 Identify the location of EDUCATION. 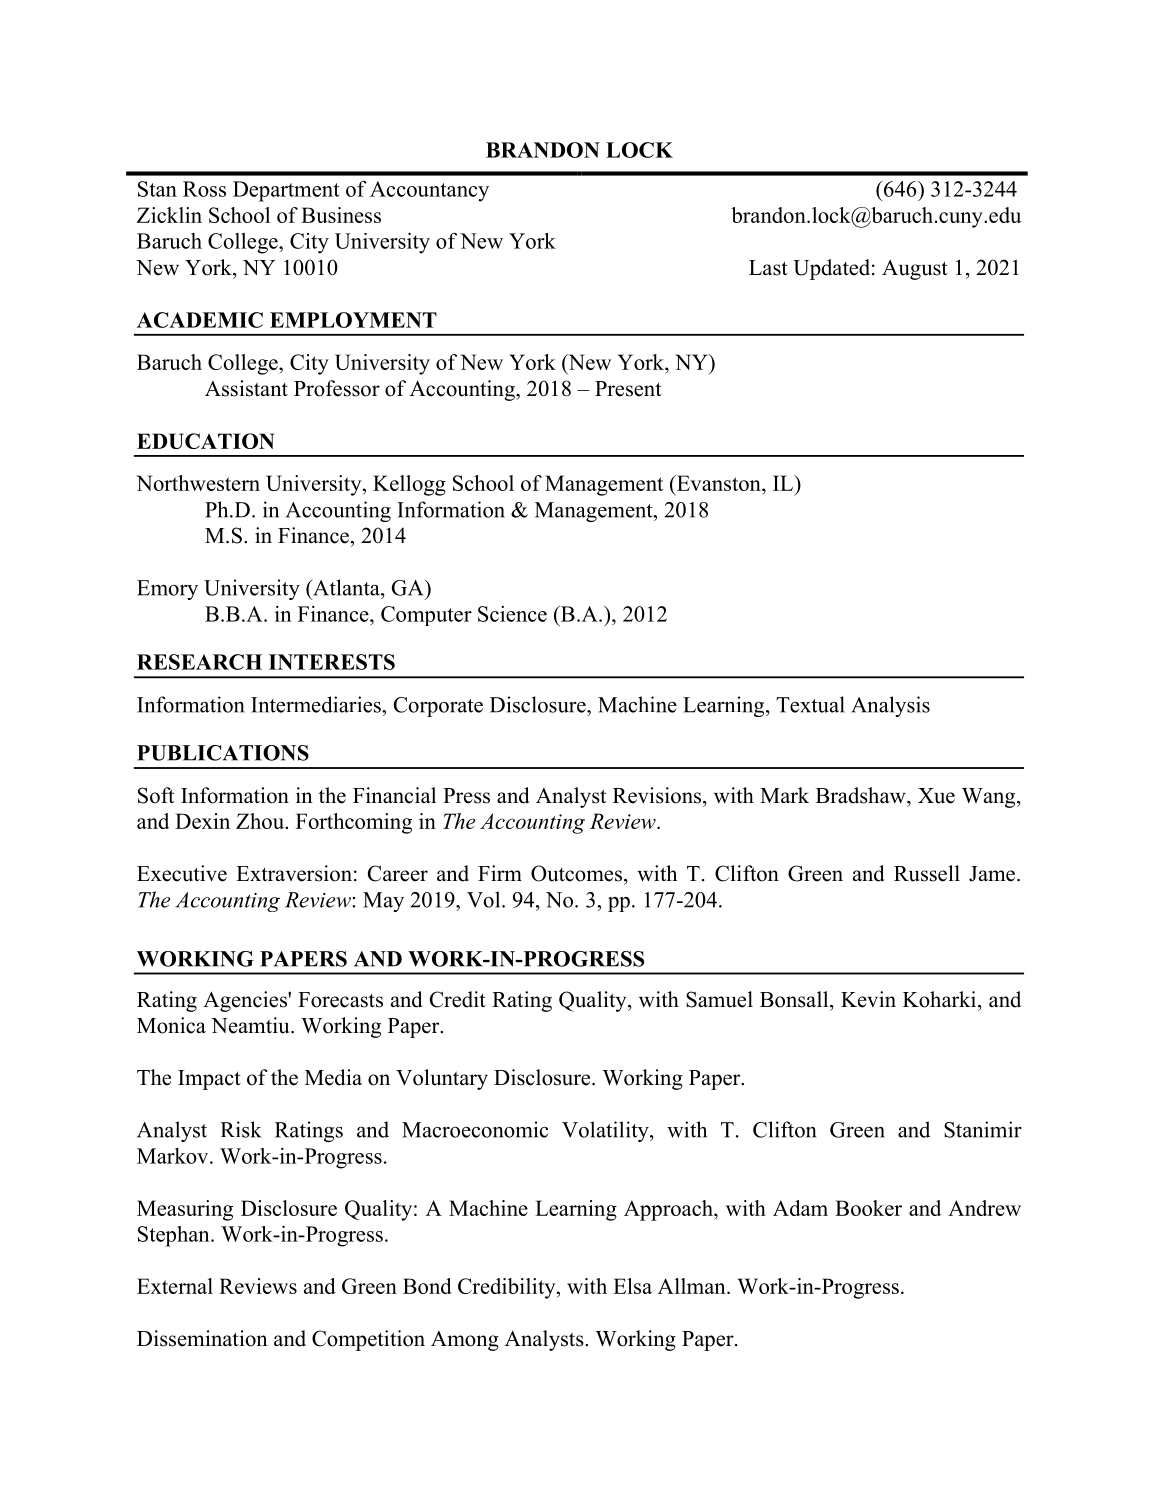
(205, 441).
